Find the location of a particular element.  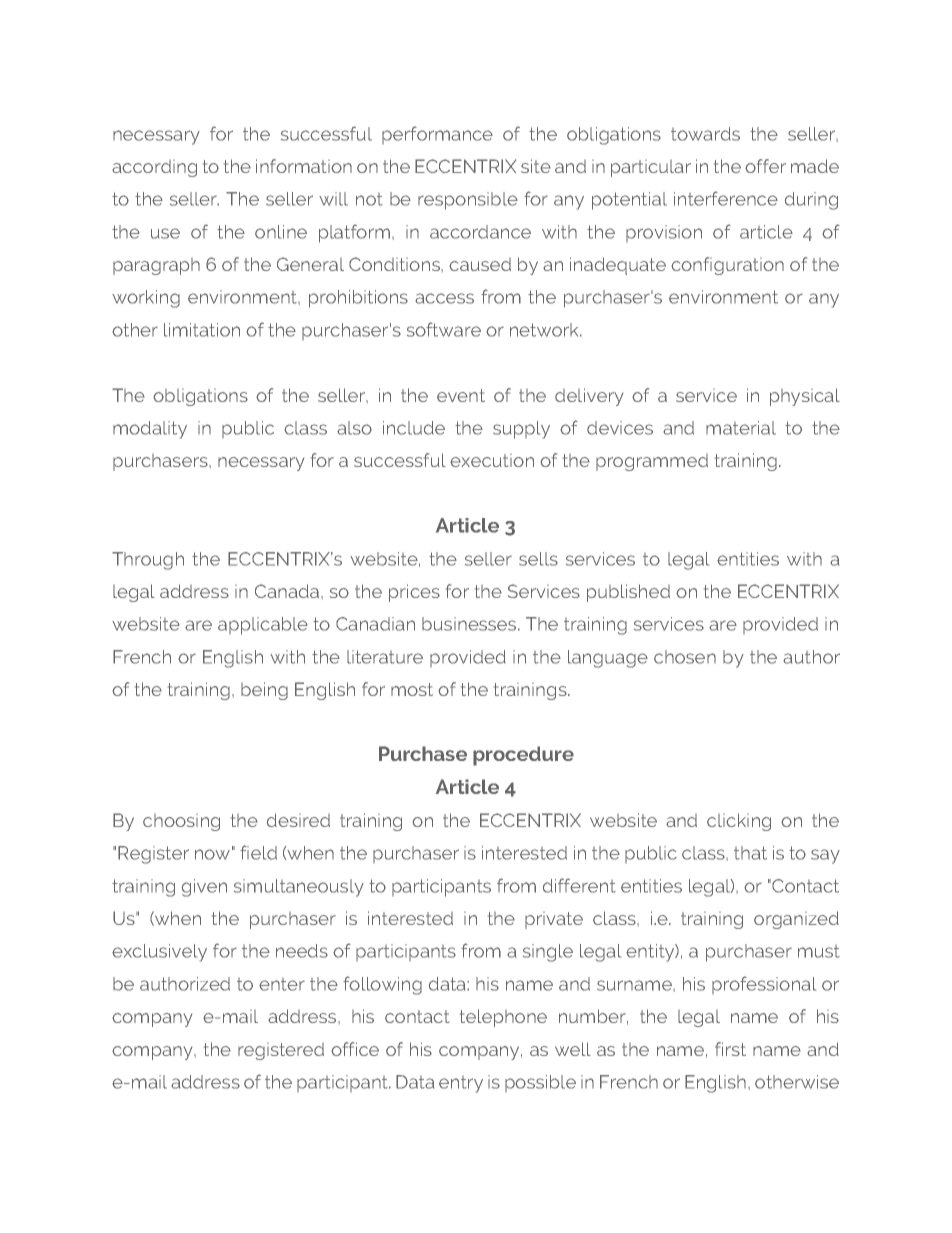

responsible is located at coordinates (468, 201).
